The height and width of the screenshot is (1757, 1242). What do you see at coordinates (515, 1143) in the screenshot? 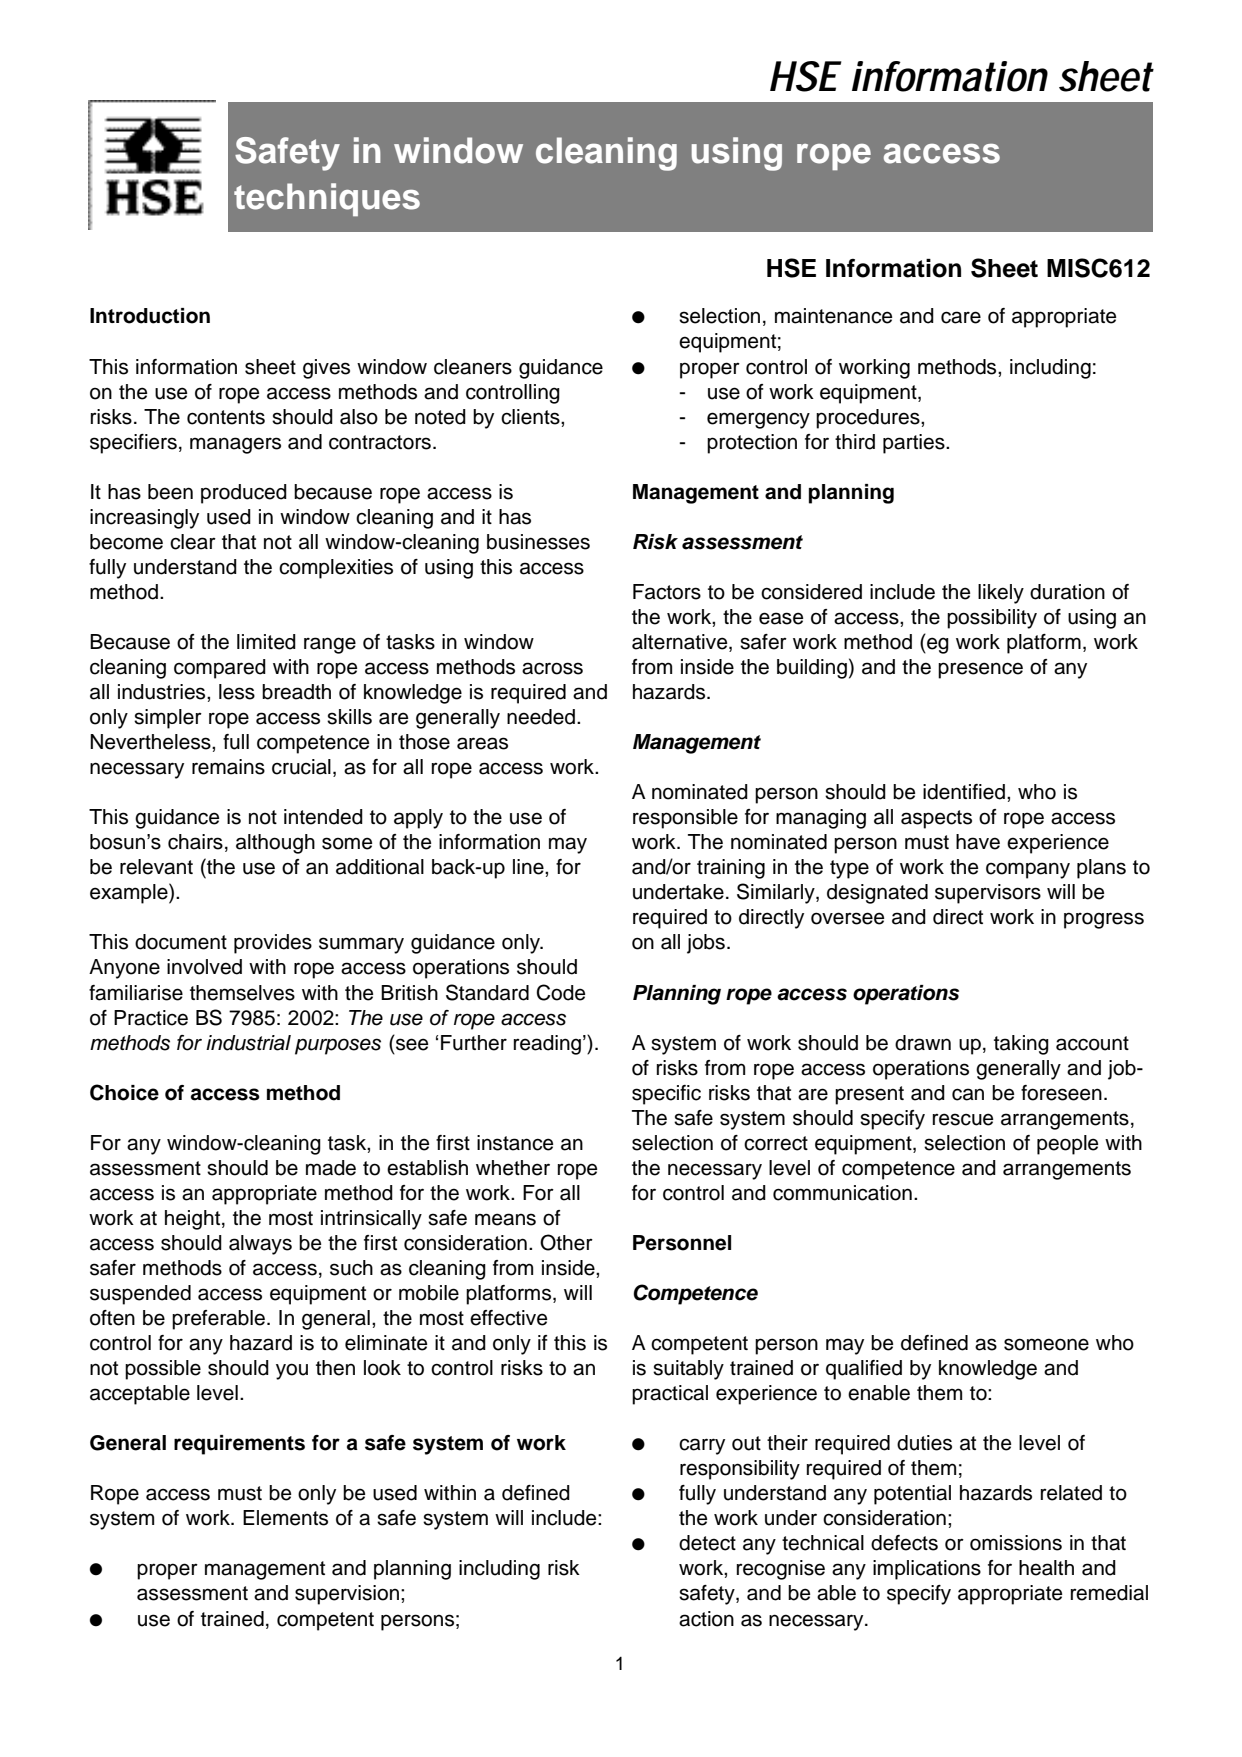
I see `instance` at bounding box center [515, 1143].
